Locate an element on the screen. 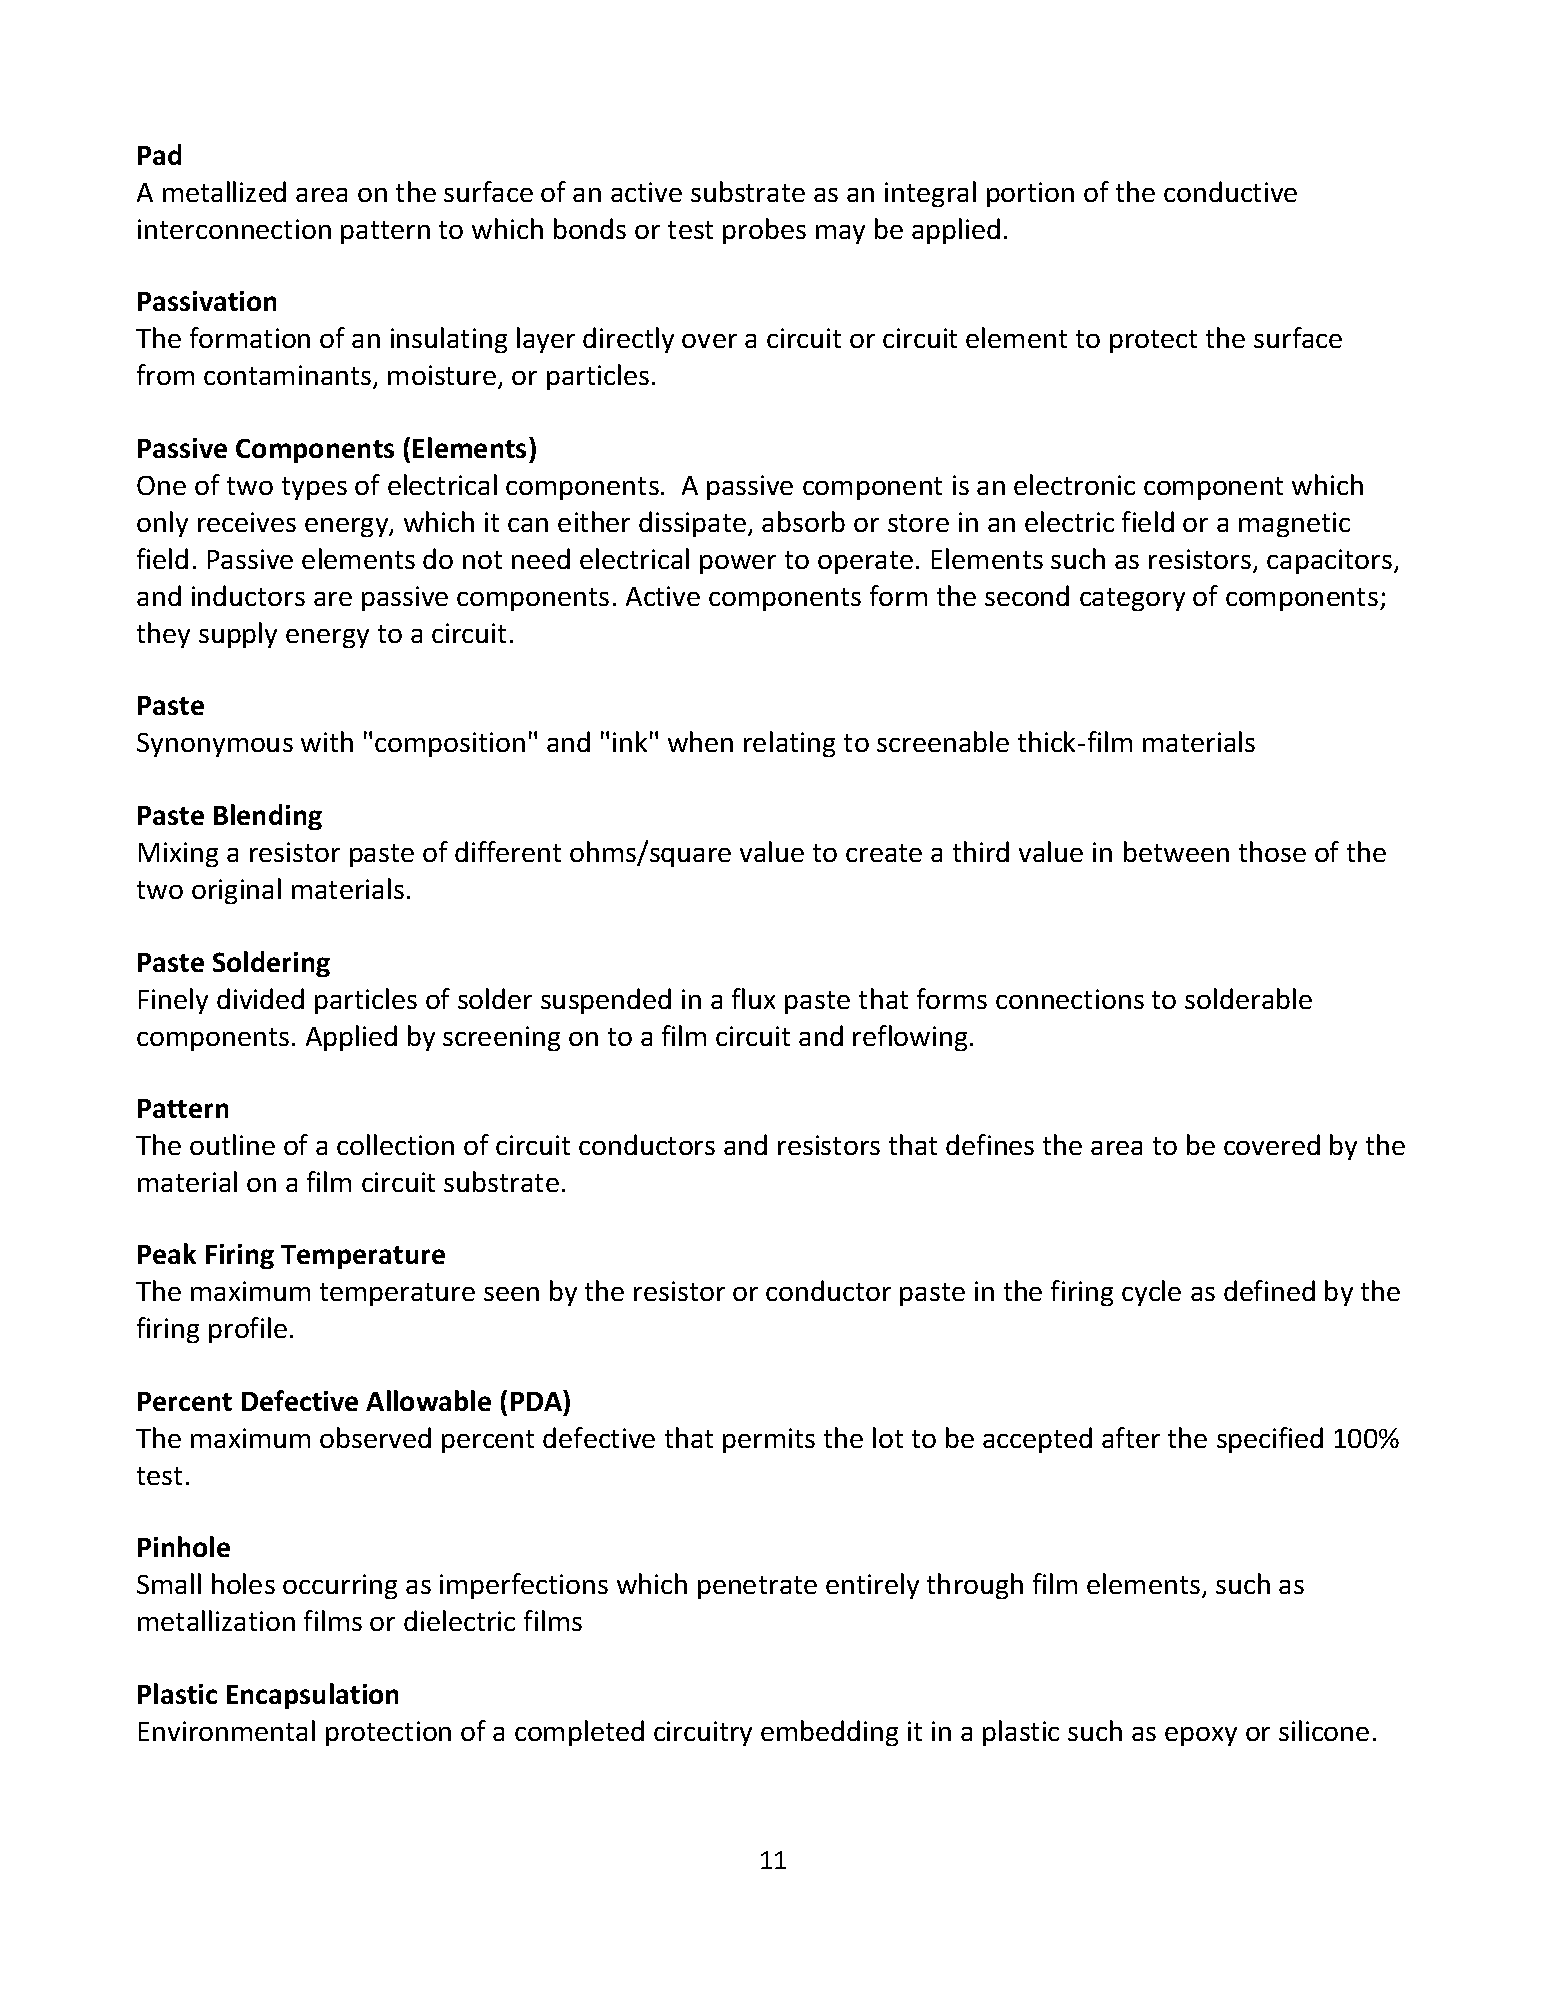  Blending is located at coordinates (268, 817).
